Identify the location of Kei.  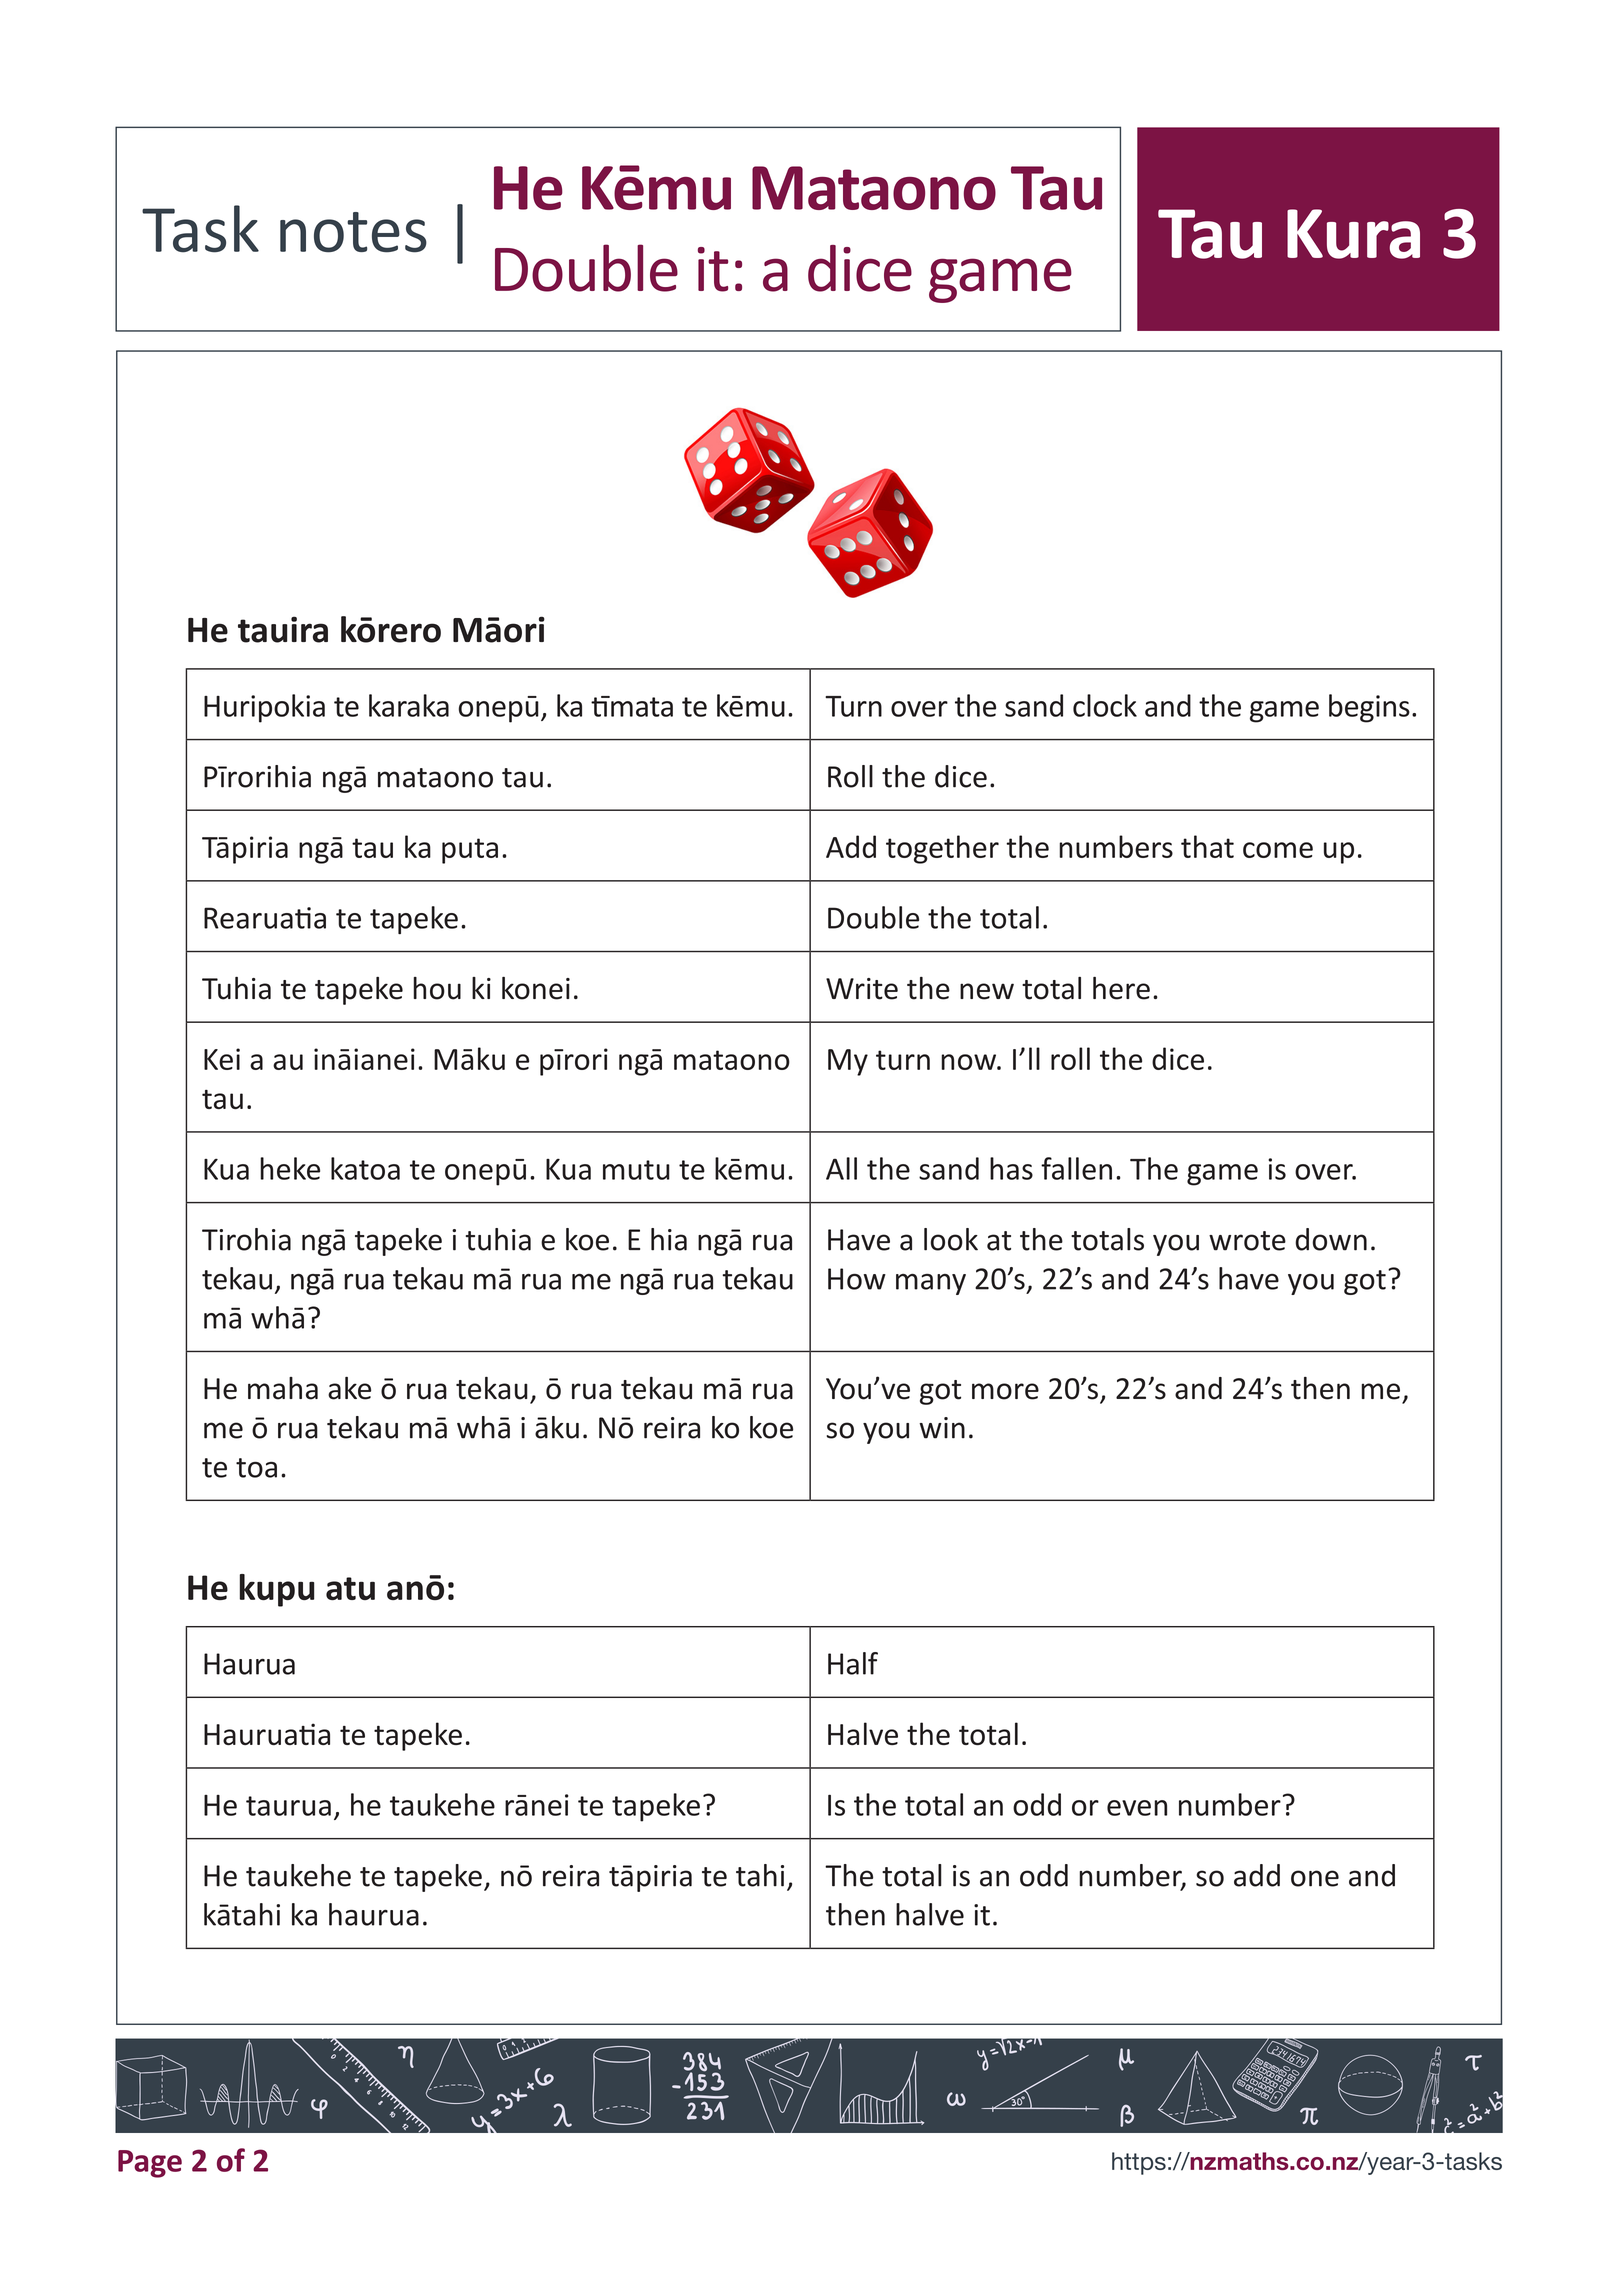
(222, 1059).
